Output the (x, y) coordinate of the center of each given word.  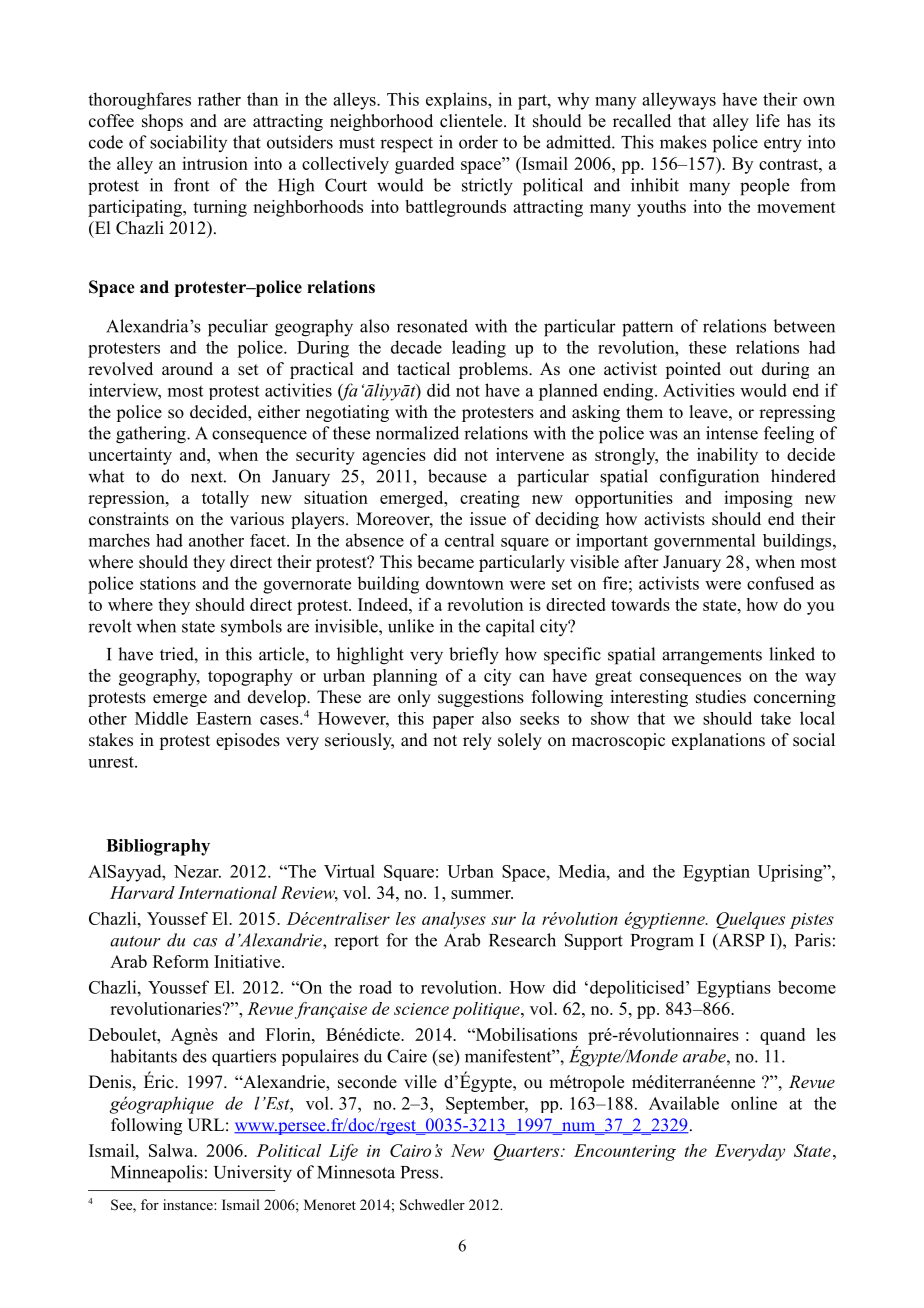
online (754, 1103)
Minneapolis (157, 1174)
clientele (472, 121)
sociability (188, 143)
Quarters (528, 1152)
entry (783, 145)
